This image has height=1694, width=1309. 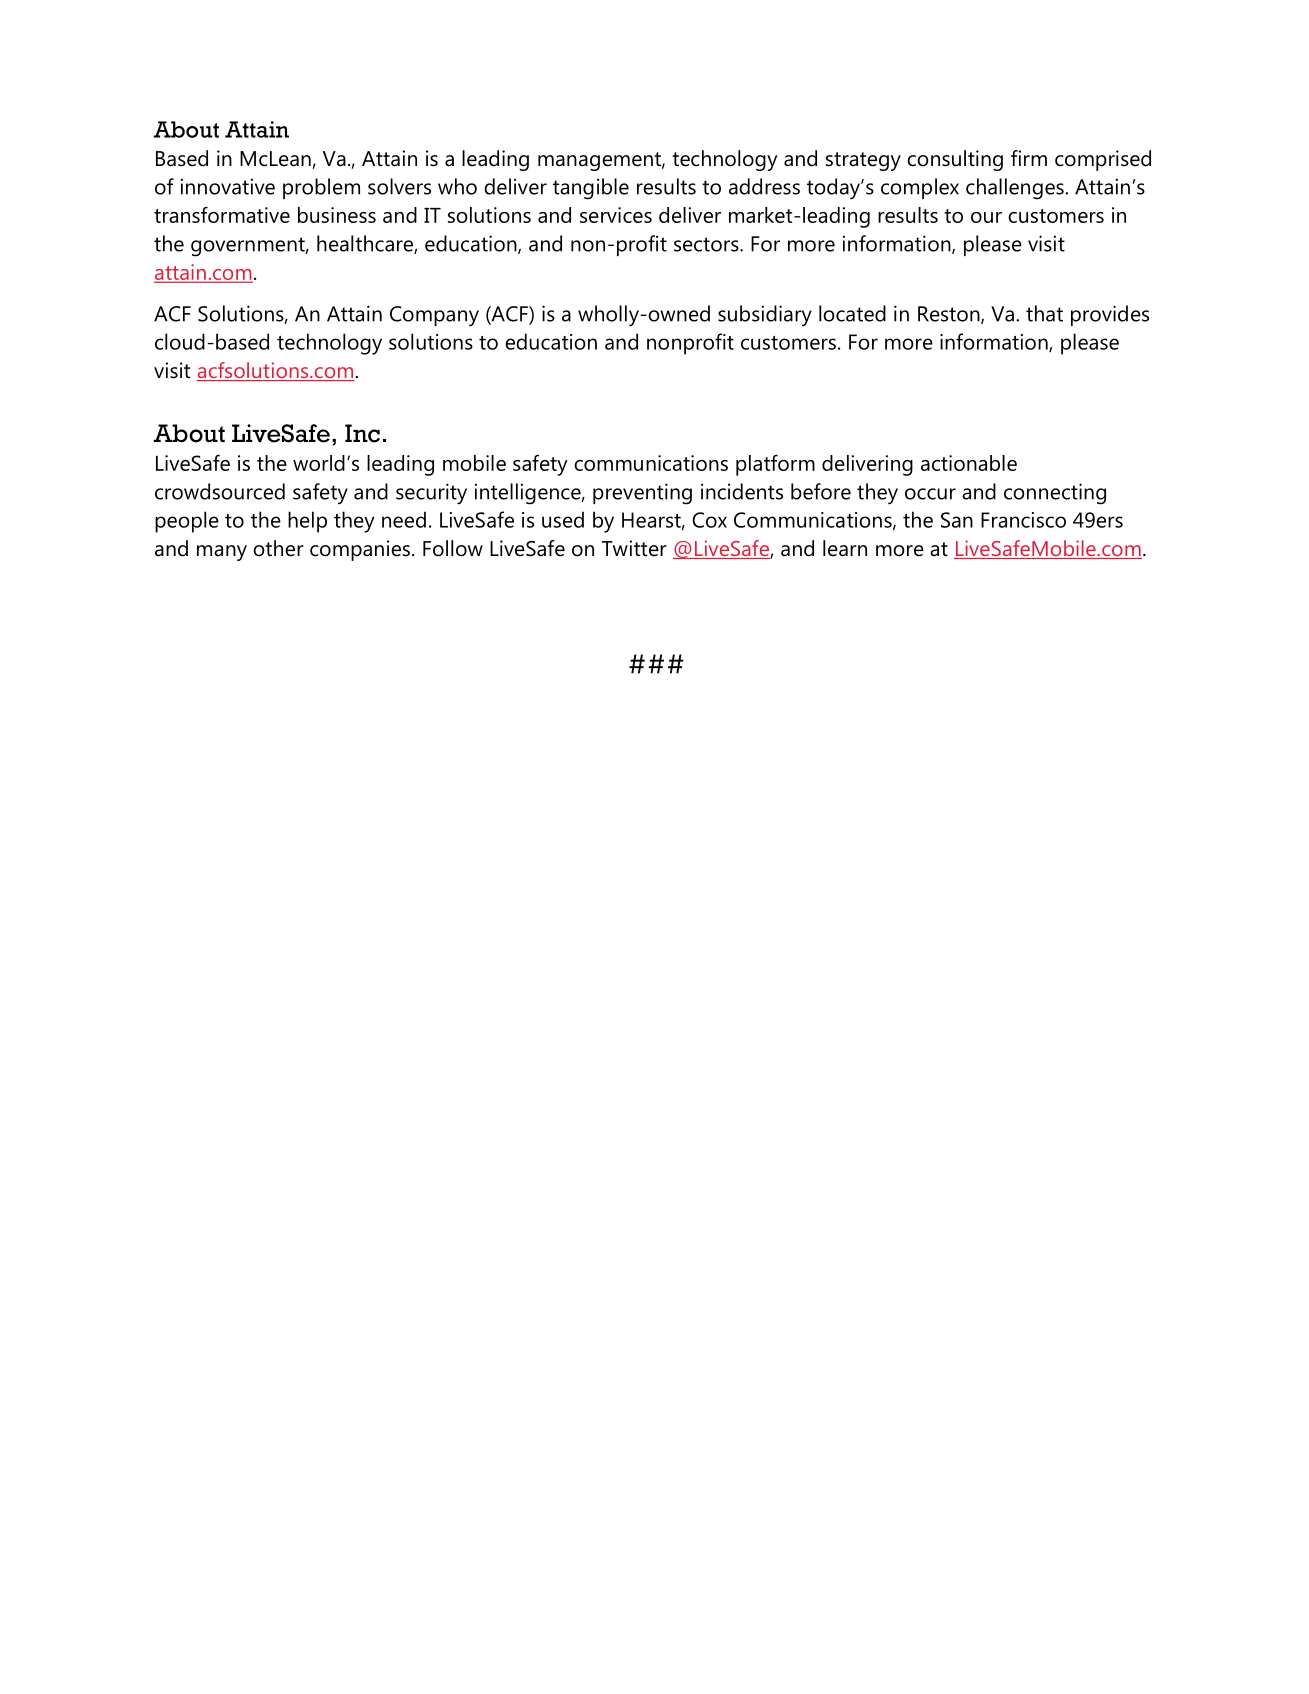 I want to click on sectors, so click(x=707, y=244).
